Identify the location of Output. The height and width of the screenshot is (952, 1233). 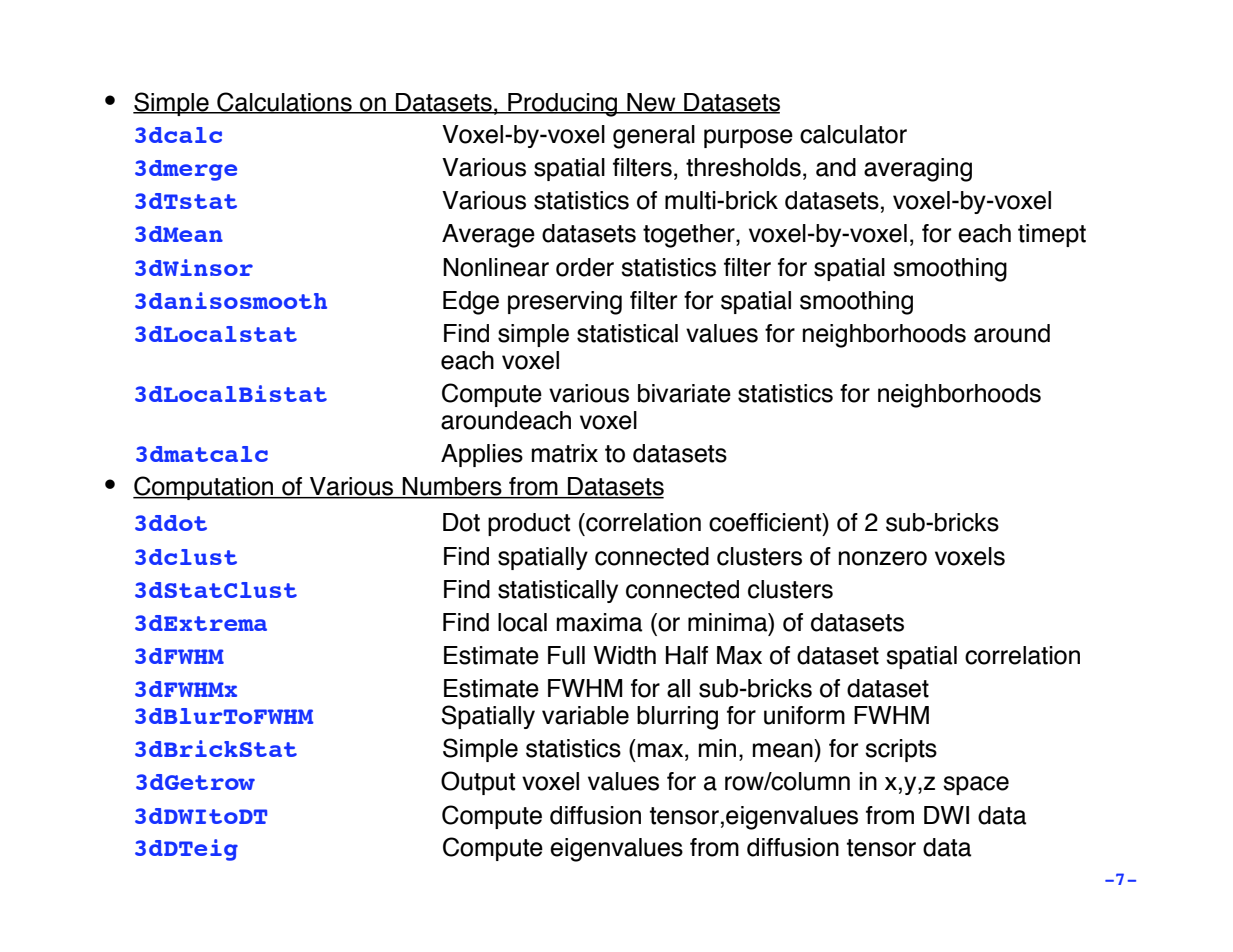
(478, 783).
